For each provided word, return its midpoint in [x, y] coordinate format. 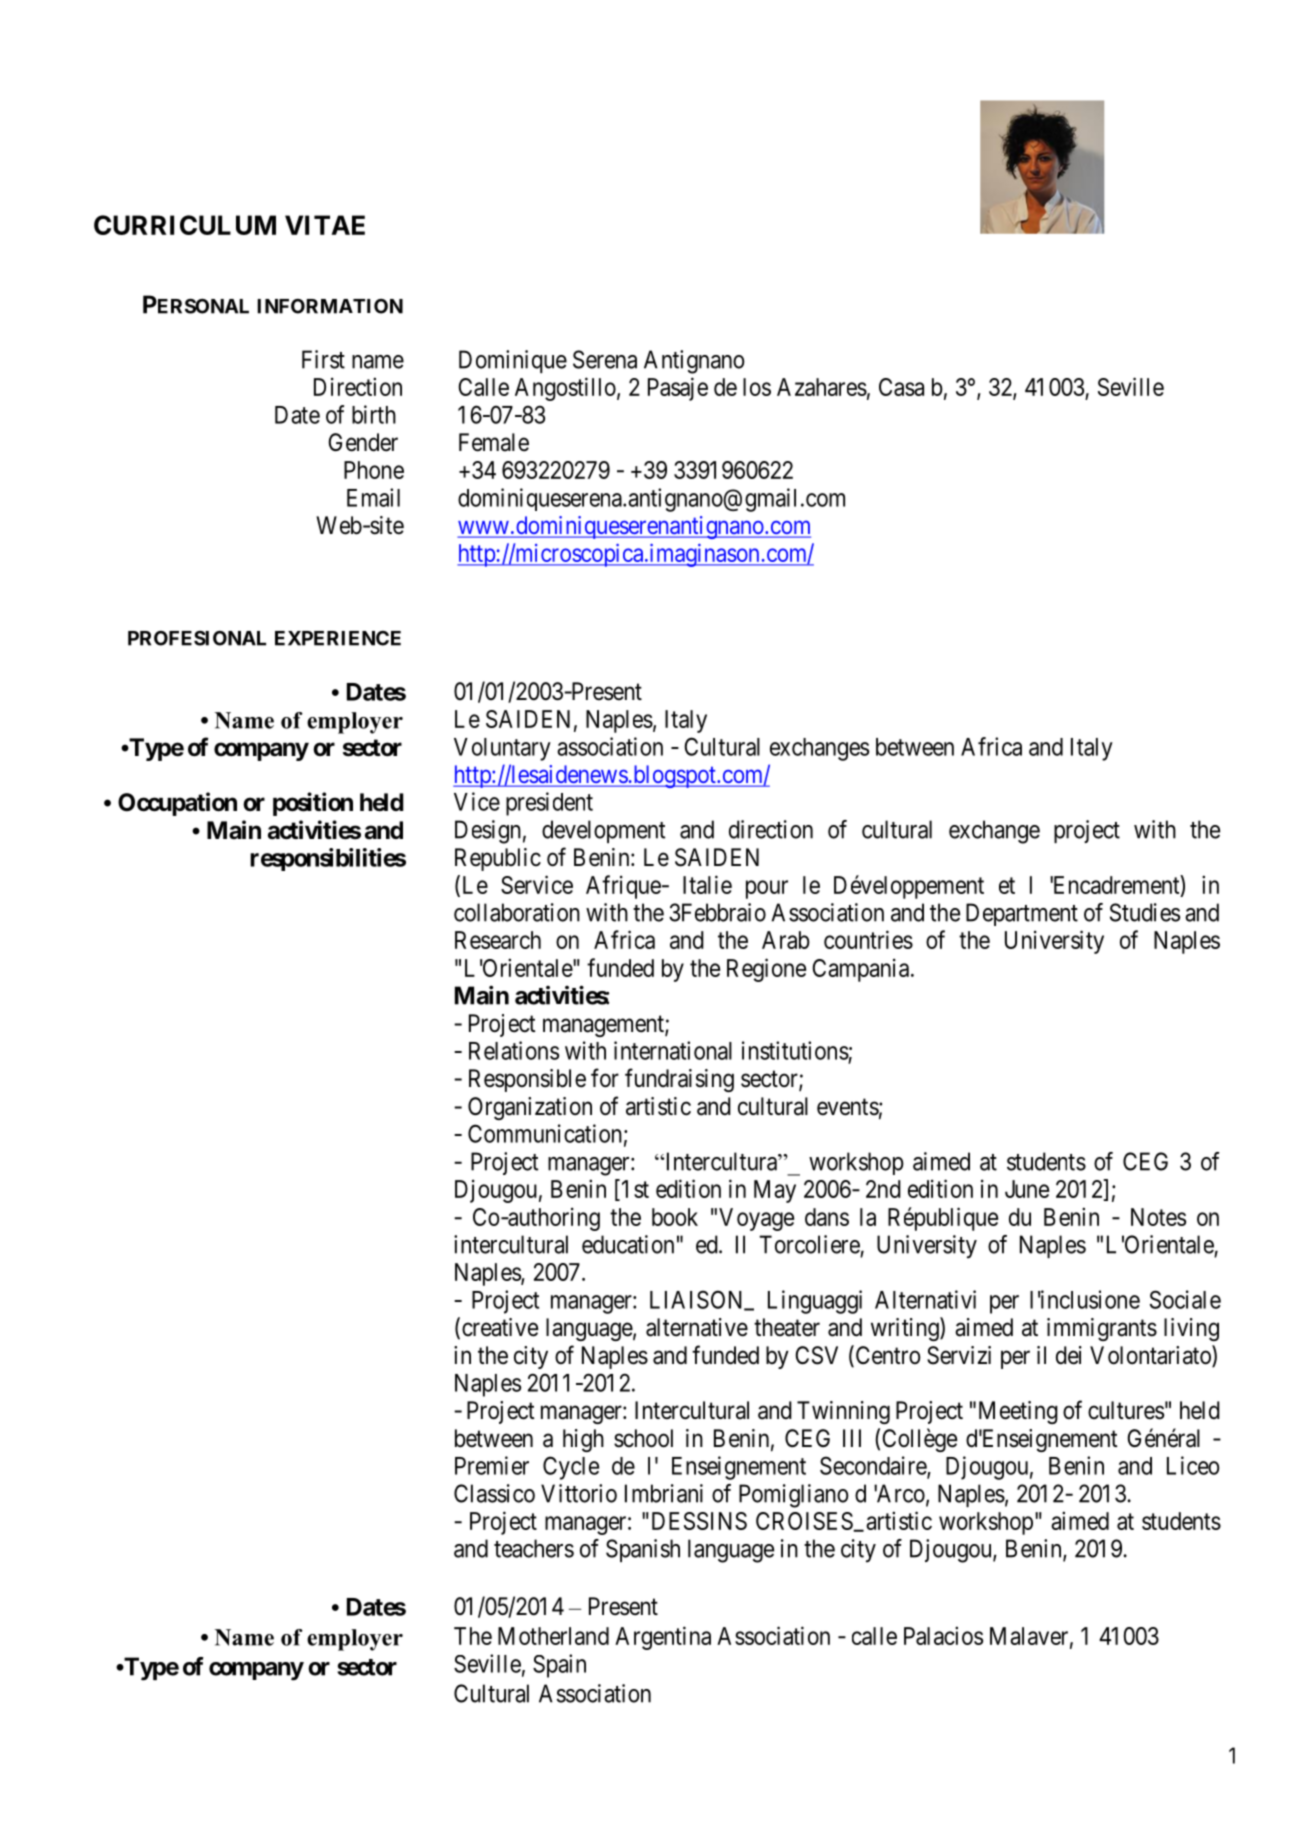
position [313, 804]
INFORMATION [330, 306]
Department [1022, 914]
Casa [901, 387]
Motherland [553, 1636]
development [603, 831]
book [675, 1217]
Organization [530, 1108]
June [1027, 1189]
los [757, 387]
